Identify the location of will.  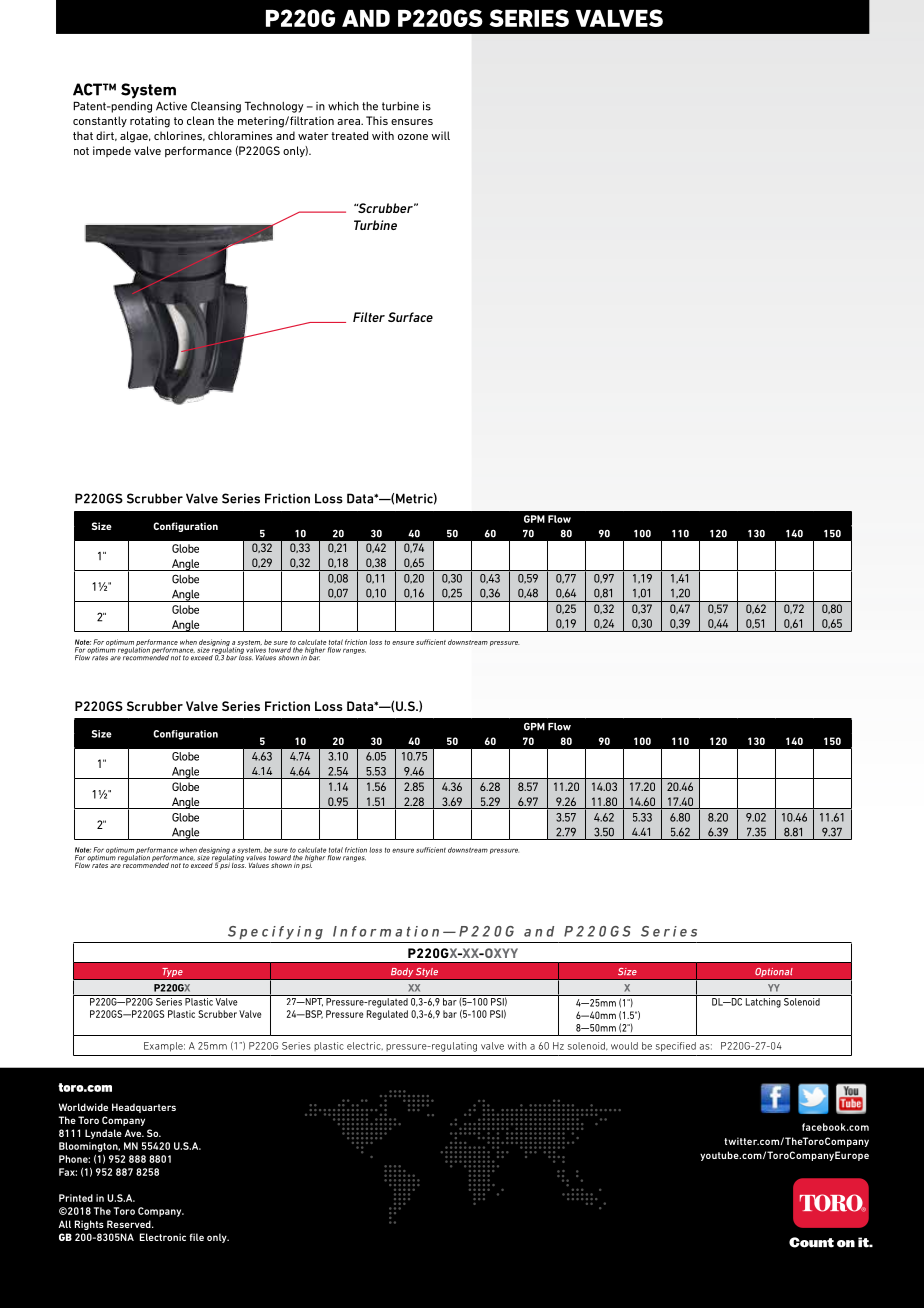
(440, 135).
